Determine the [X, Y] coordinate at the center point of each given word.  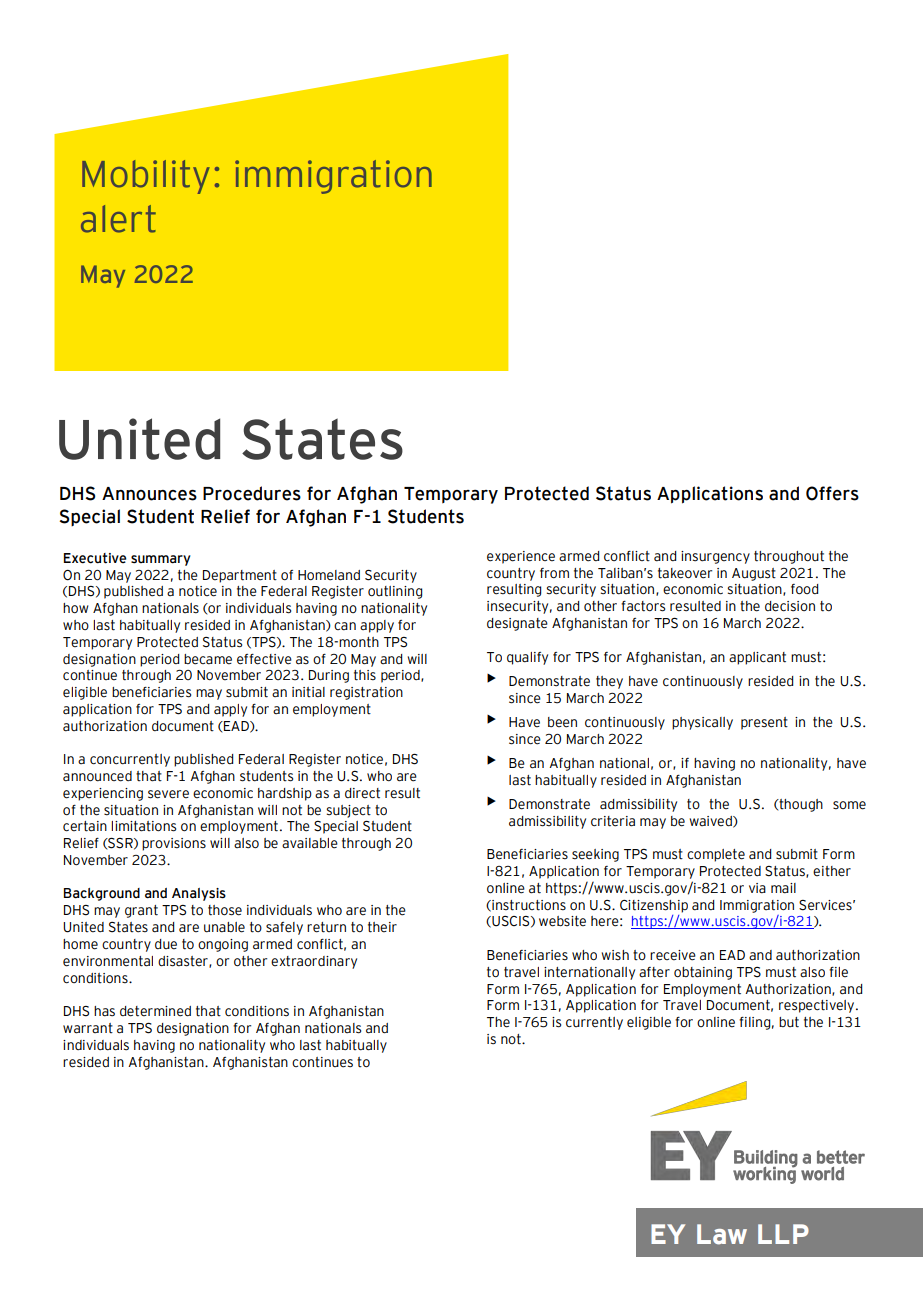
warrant [88, 1028]
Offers [832, 493]
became [208, 659]
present [764, 723]
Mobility [146, 177]
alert [118, 219]
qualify [527, 658]
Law [722, 1234]
